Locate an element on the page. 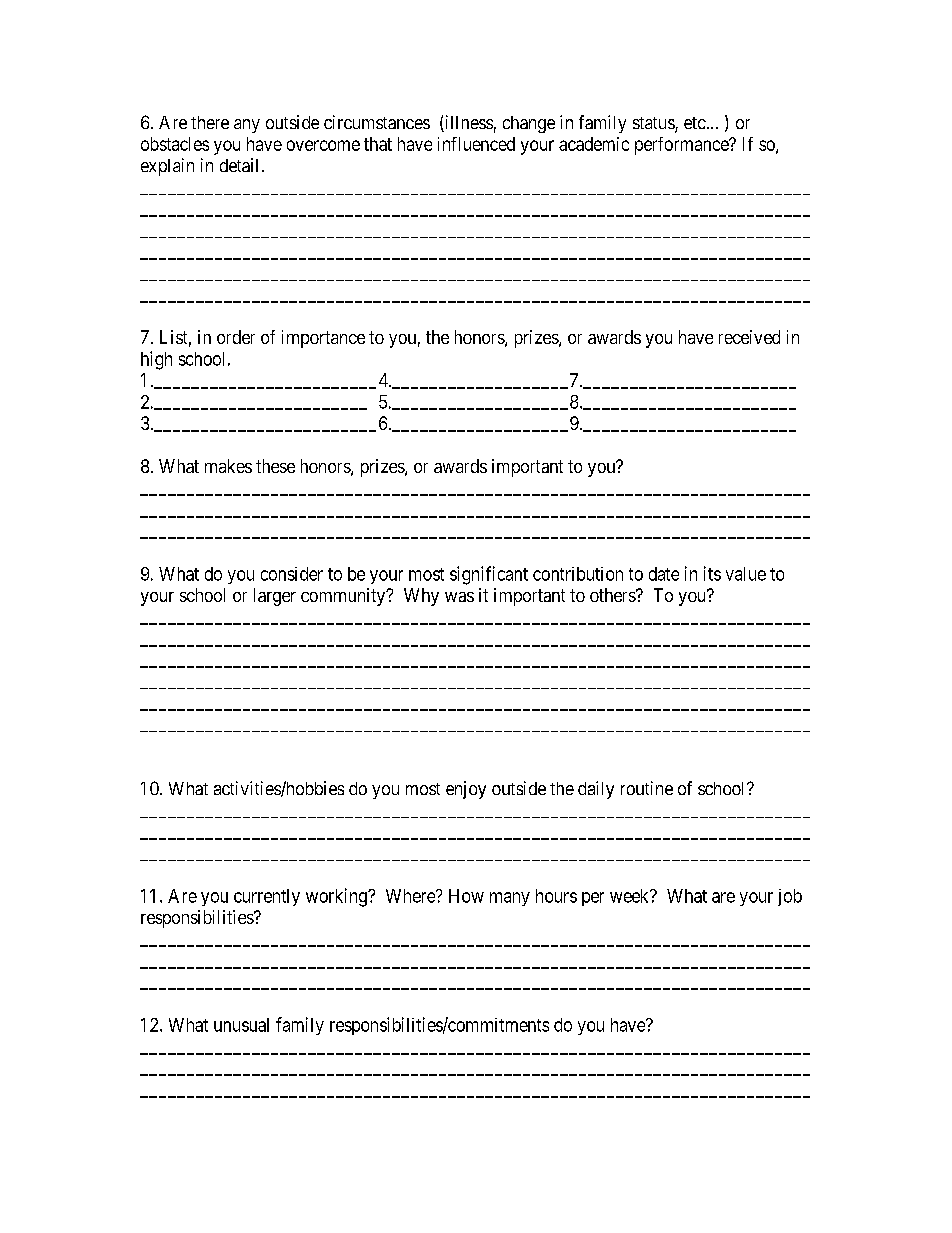 Image resolution: width=952 pixels, height=1233 pixels. its is located at coordinates (712, 573).
